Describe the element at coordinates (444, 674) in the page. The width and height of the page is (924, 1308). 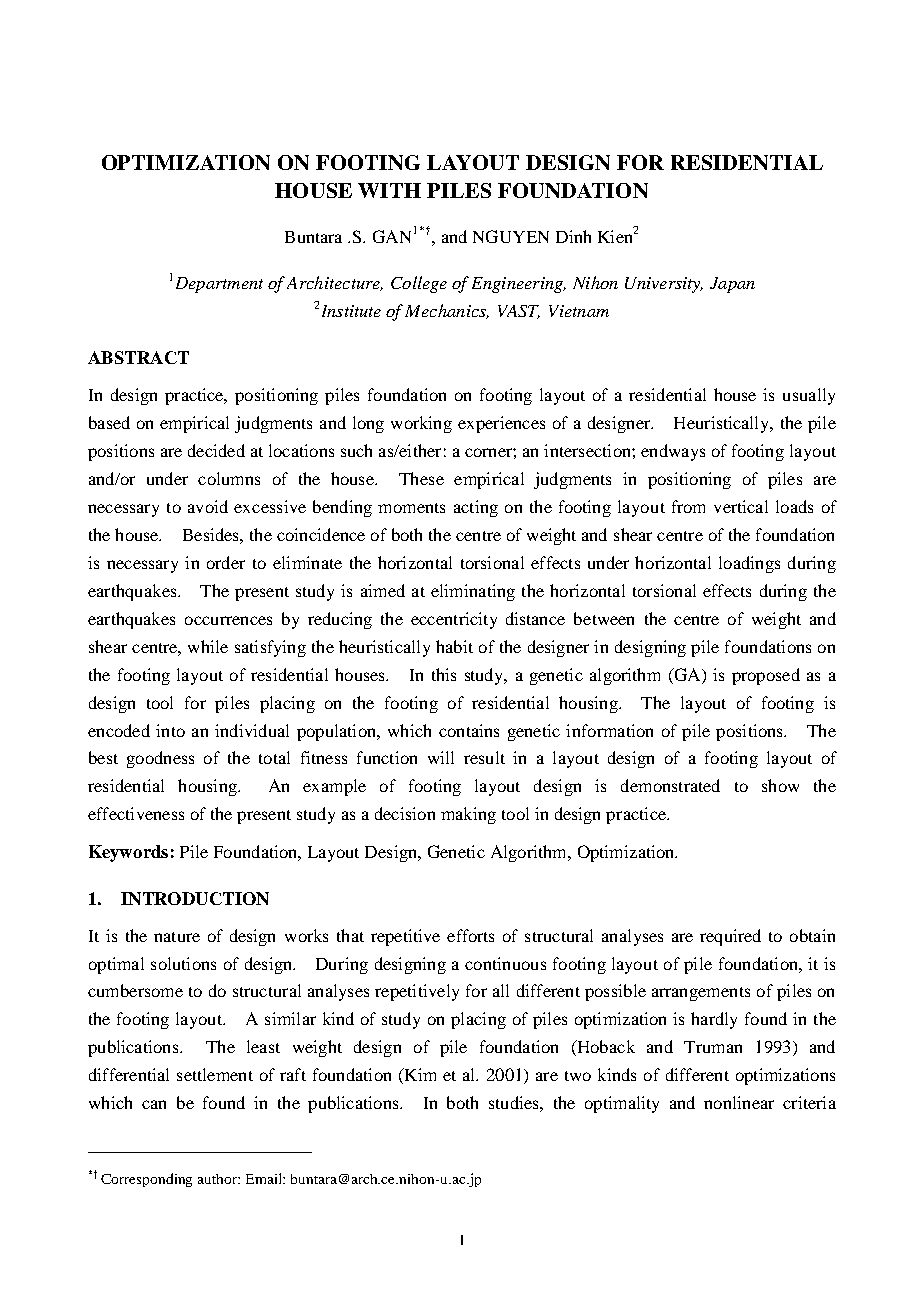
I see `this` at that location.
